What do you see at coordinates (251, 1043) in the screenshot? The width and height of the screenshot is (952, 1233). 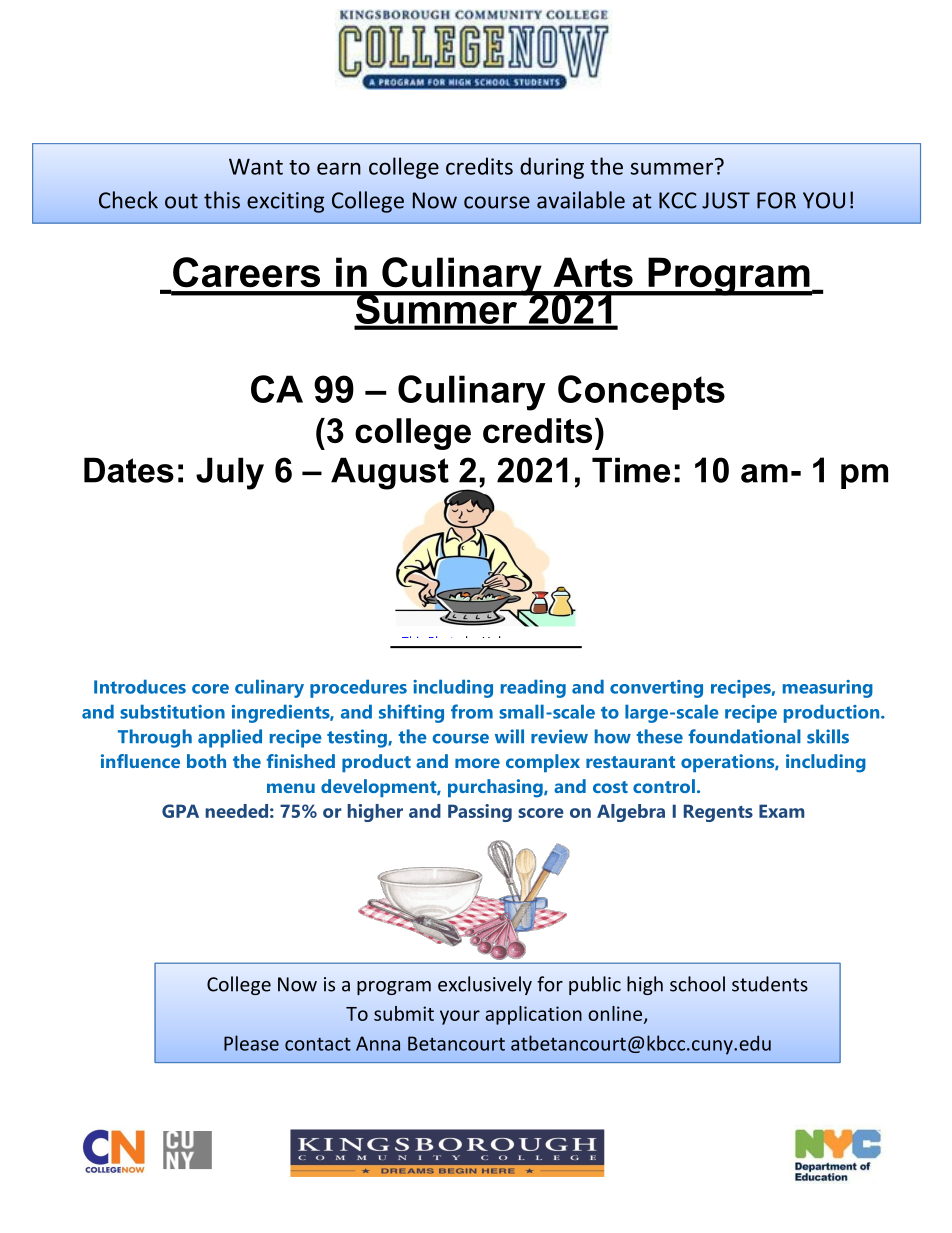 I see `Please` at bounding box center [251, 1043].
